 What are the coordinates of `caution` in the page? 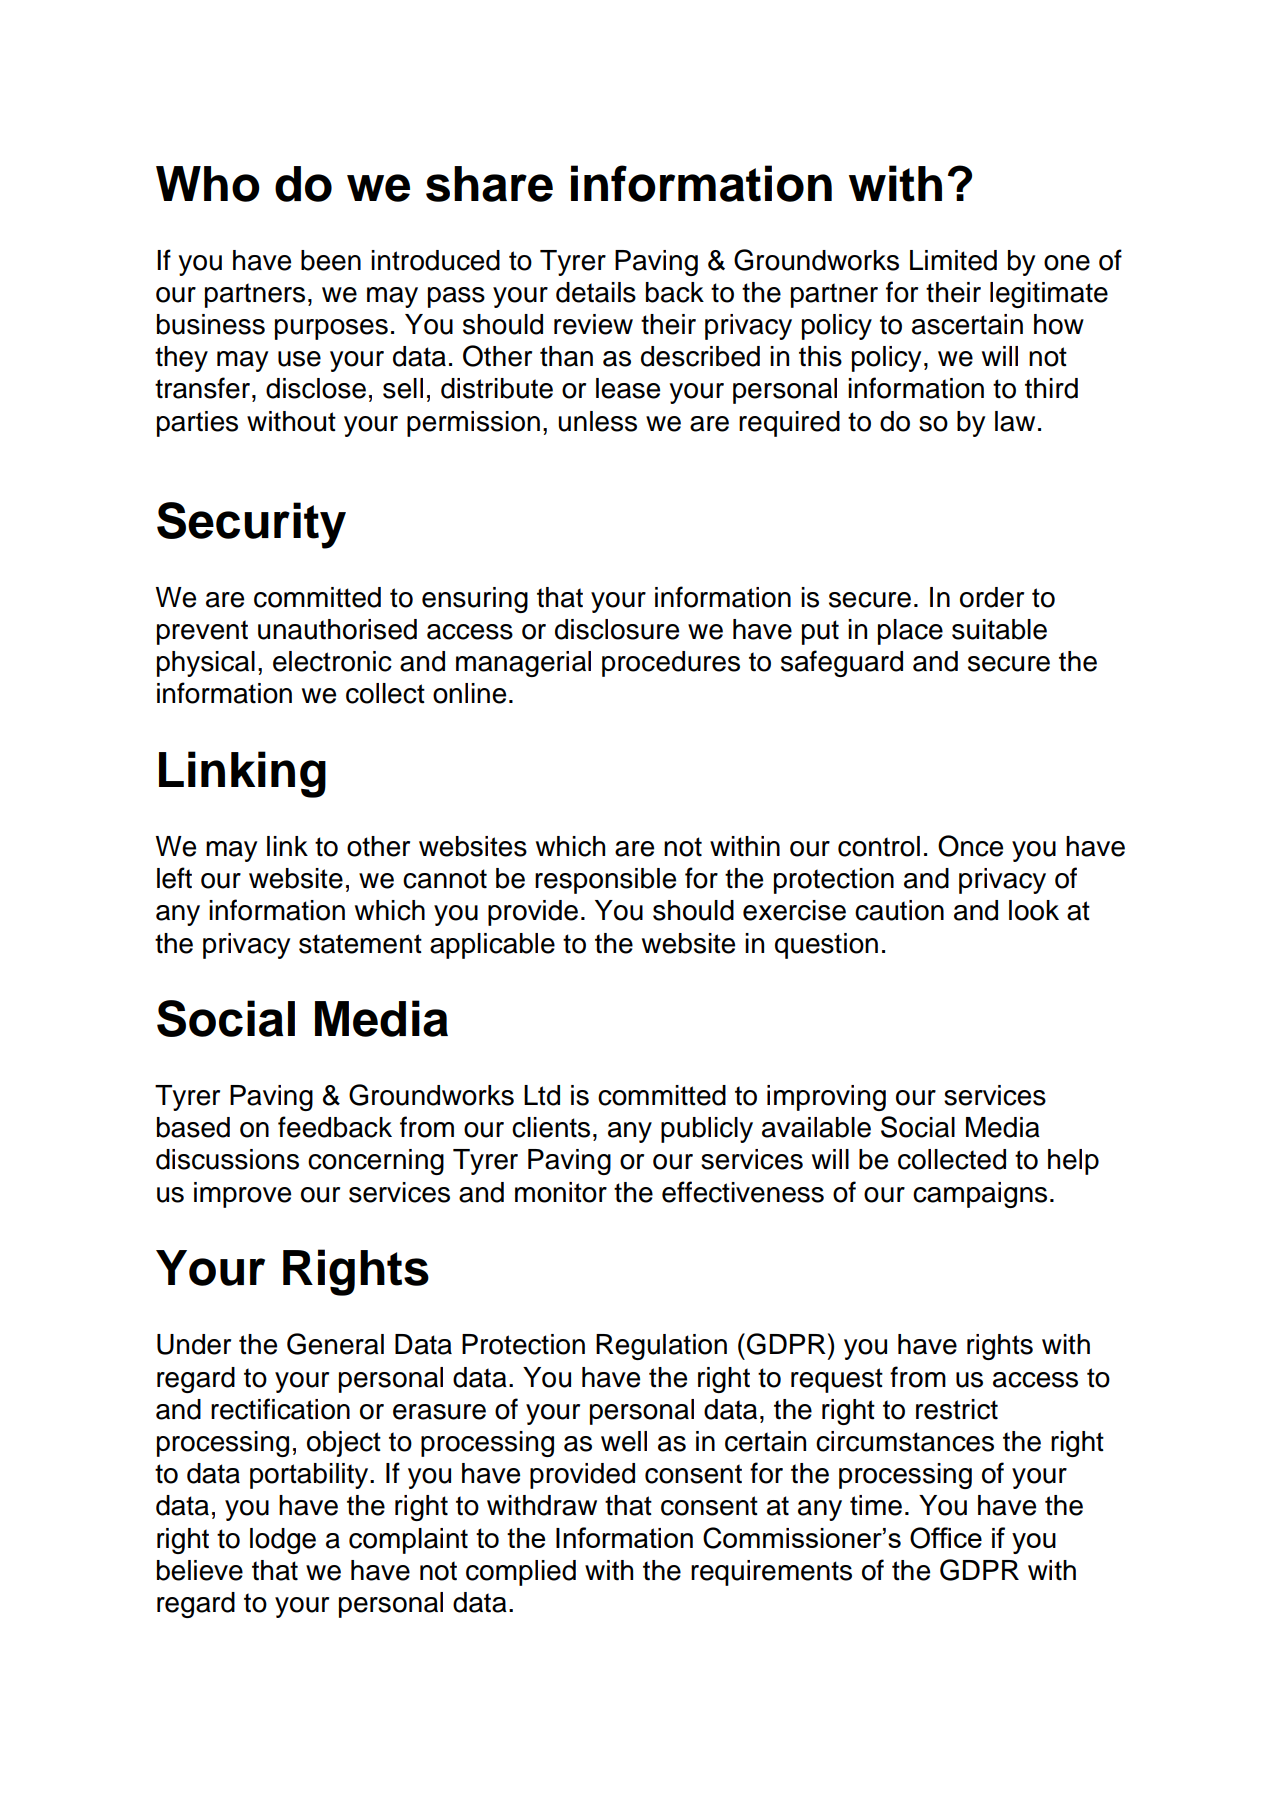 It's located at (899, 910).
